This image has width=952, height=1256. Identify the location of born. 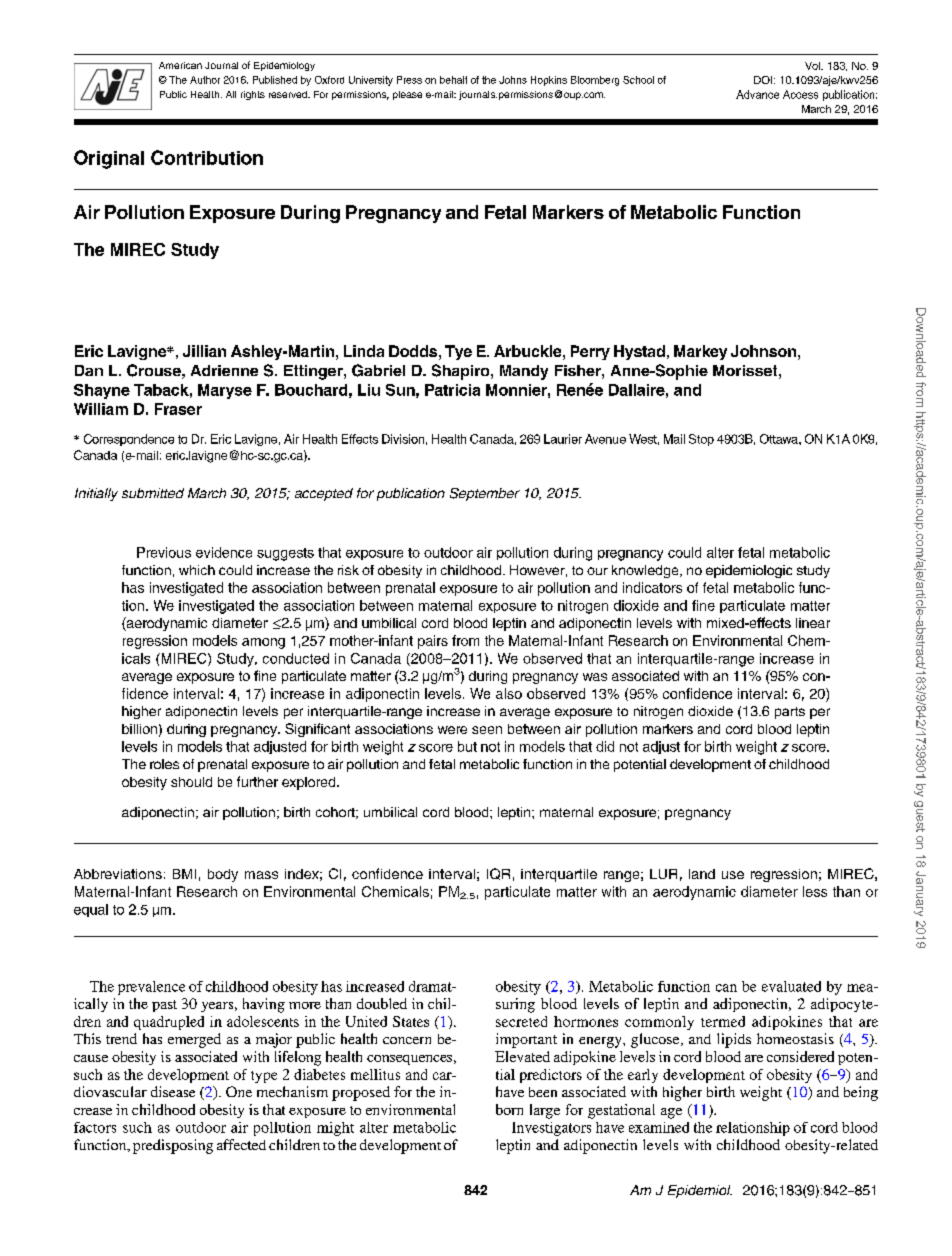
(509, 1109).
